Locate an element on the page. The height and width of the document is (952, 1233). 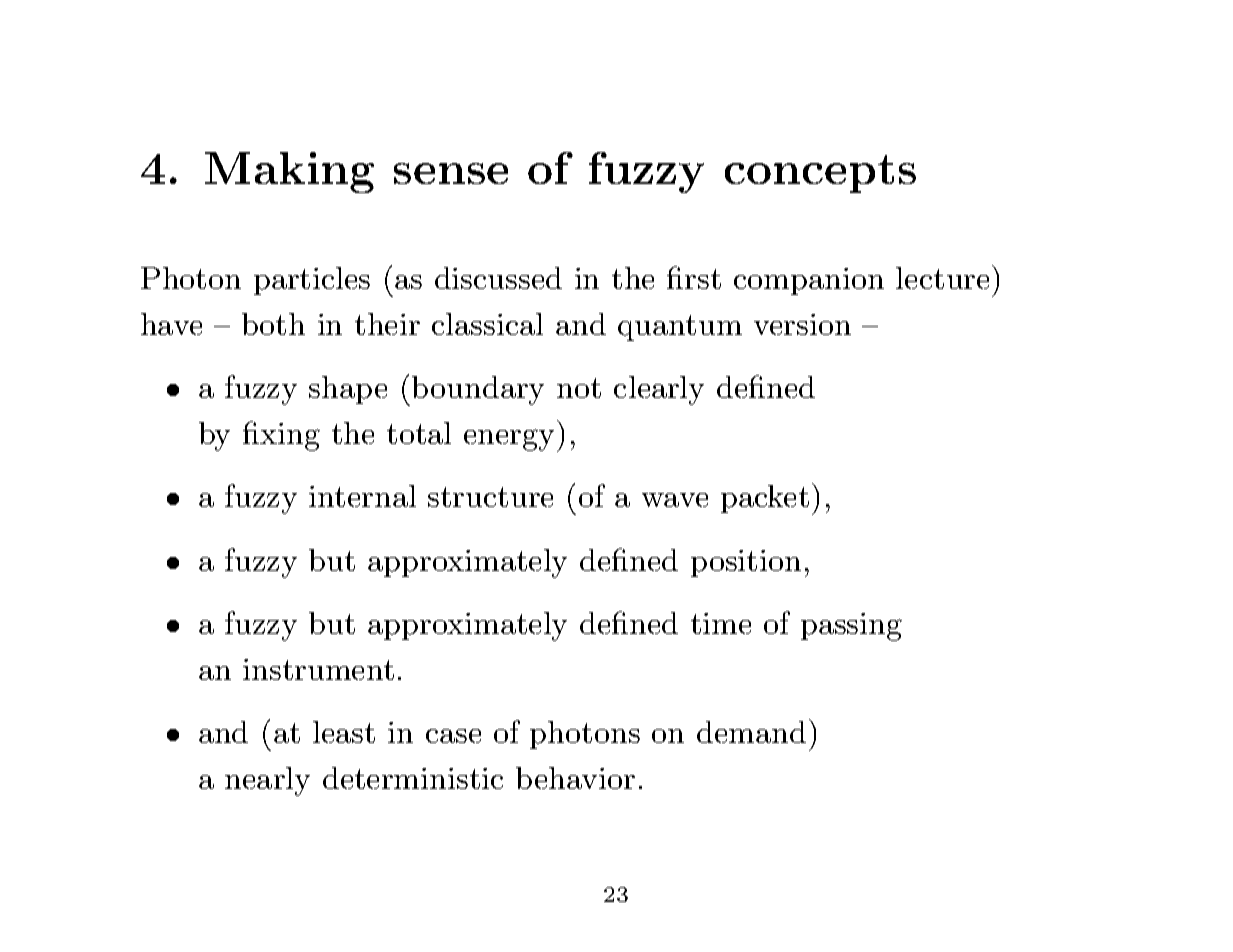
internal is located at coordinates (362, 496).
